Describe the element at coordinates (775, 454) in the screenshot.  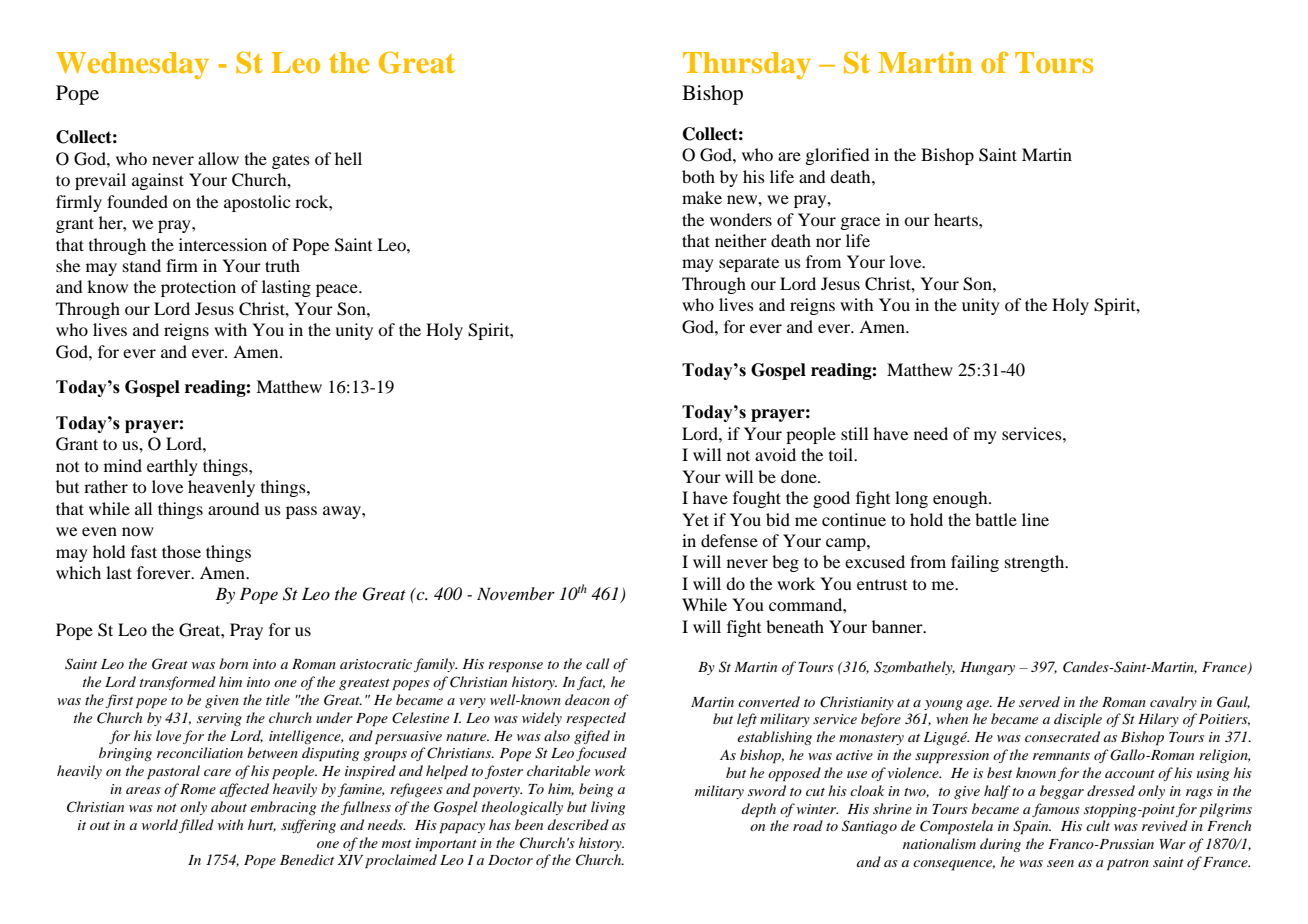
I see `avoid` at that location.
